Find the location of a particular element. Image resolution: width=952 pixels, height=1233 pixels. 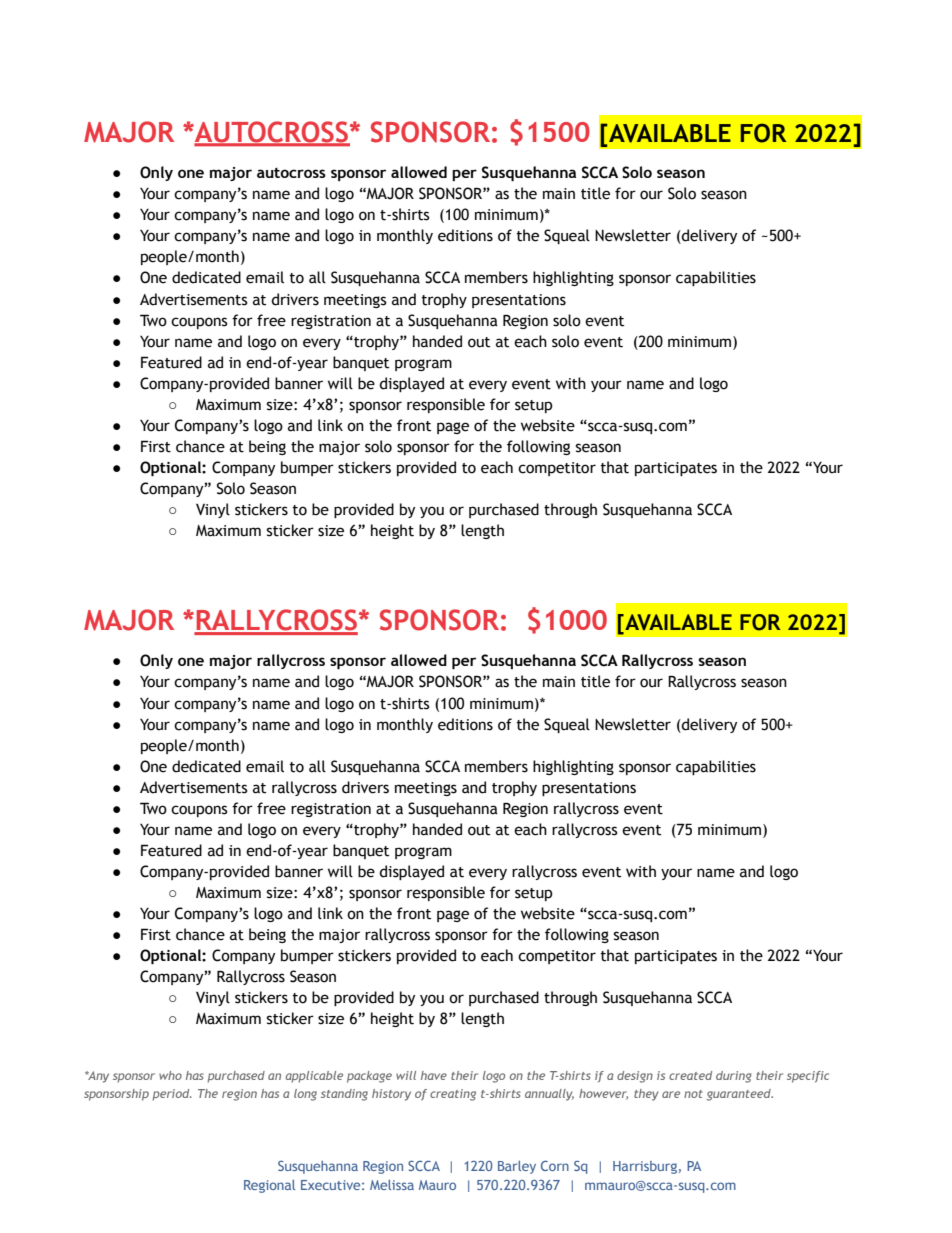

annually is located at coordinates (549, 1095).
